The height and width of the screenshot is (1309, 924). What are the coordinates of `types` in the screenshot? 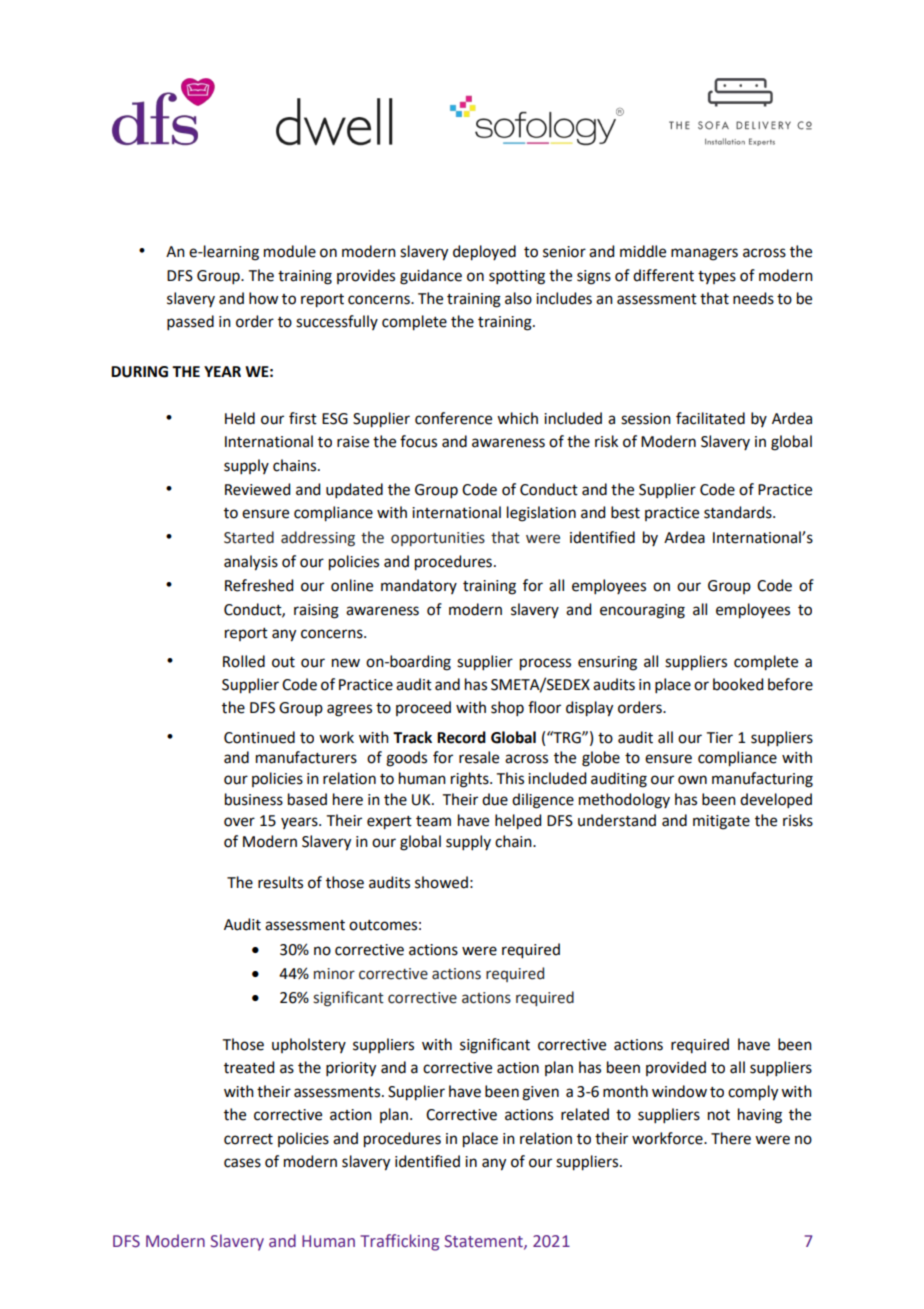 It's located at (717, 277).
